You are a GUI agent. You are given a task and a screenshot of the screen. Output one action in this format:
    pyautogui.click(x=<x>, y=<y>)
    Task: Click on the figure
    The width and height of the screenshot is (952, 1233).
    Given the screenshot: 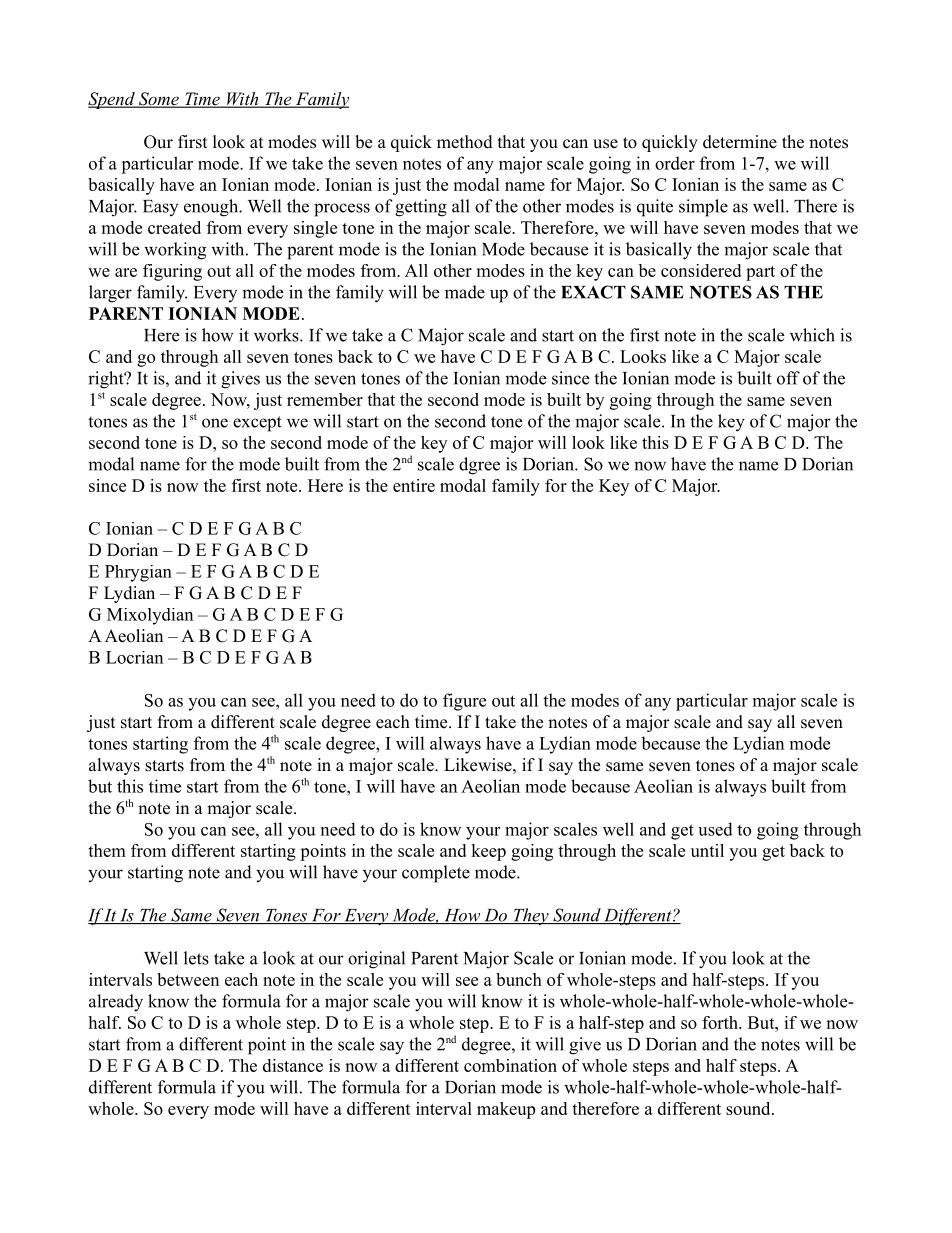 What is the action you would take?
    pyautogui.click(x=464, y=702)
